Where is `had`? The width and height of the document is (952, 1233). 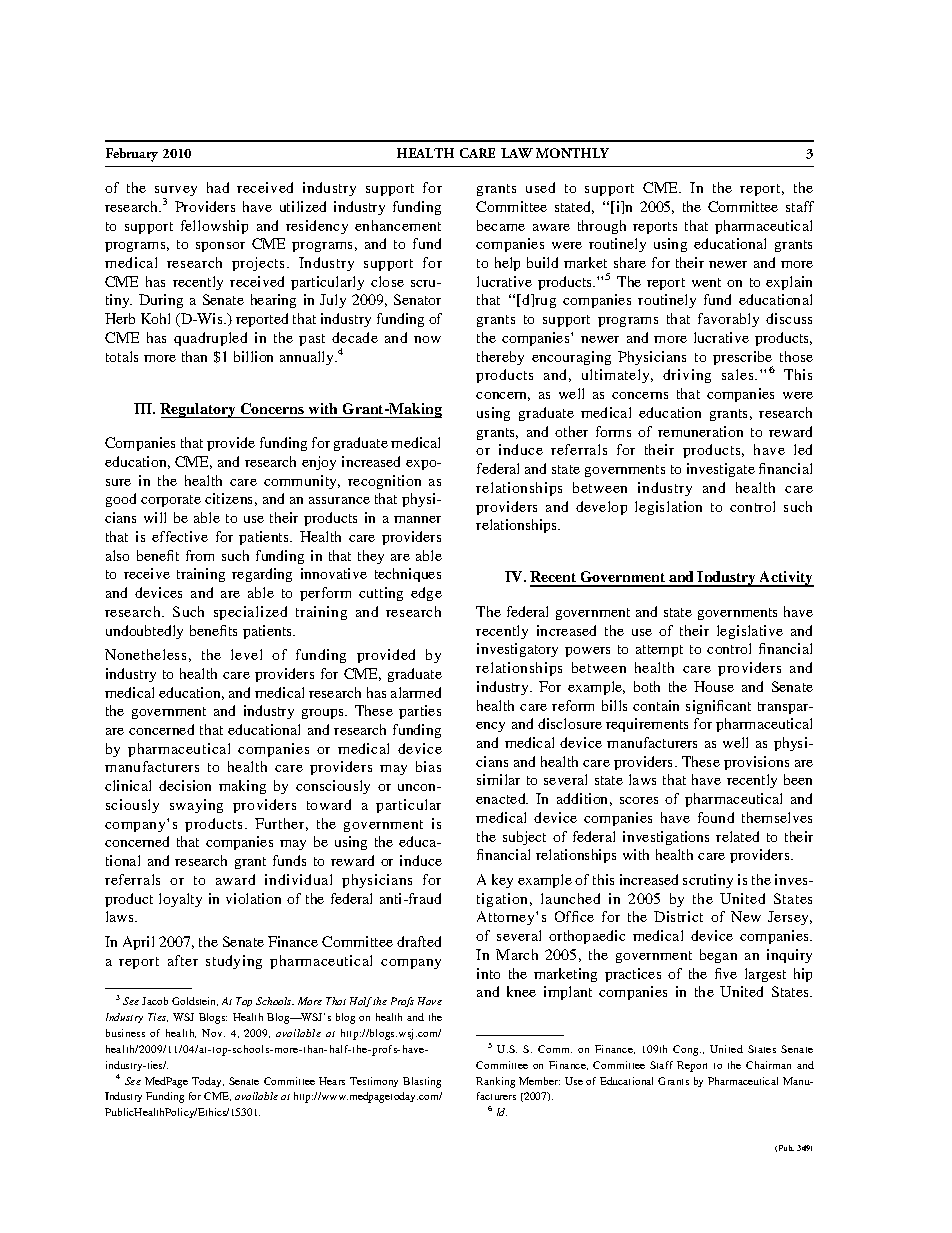
had is located at coordinates (218, 187).
